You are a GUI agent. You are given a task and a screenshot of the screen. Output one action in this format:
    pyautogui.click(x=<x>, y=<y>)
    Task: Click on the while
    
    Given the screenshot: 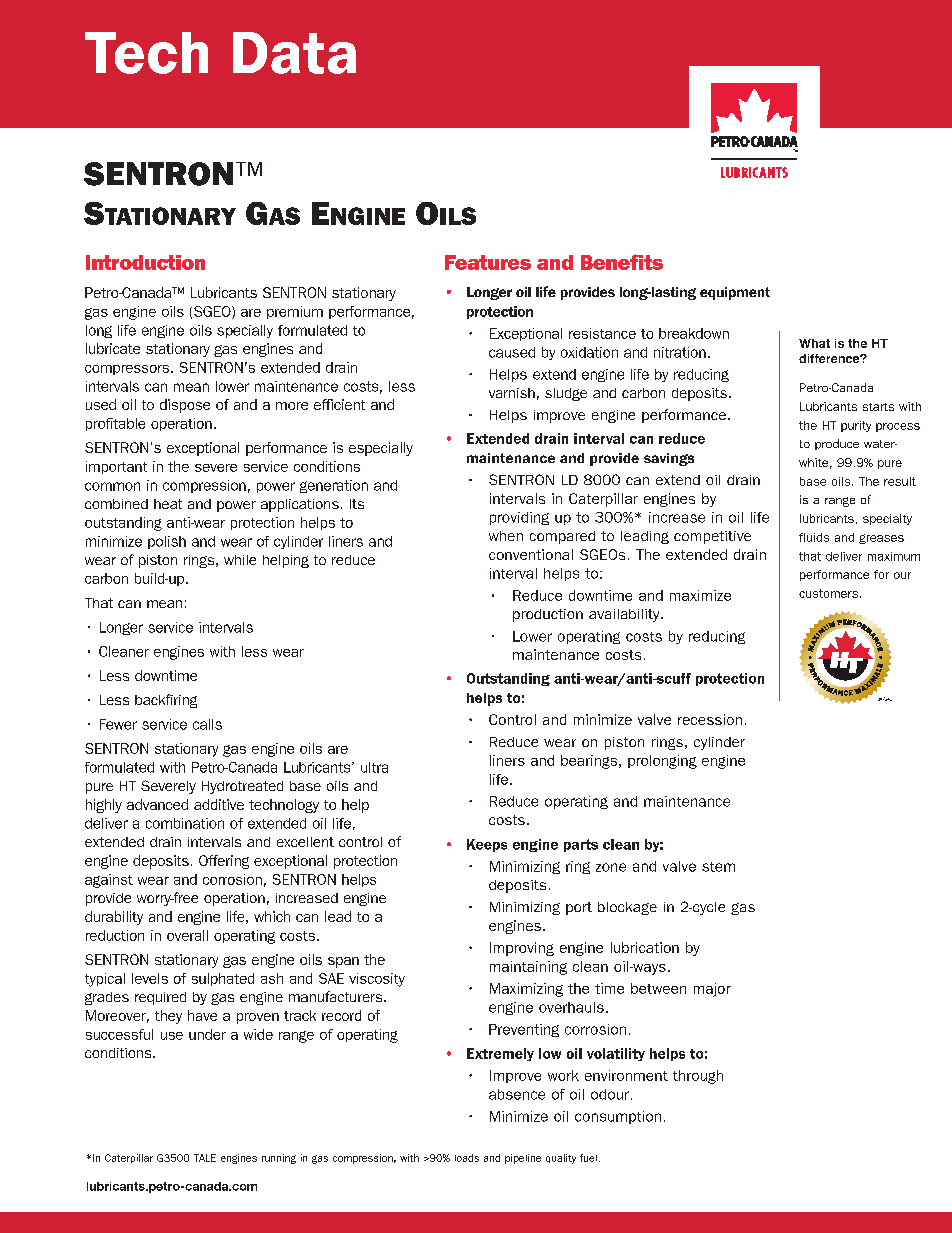 What is the action you would take?
    pyautogui.click(x=240, y=560)
